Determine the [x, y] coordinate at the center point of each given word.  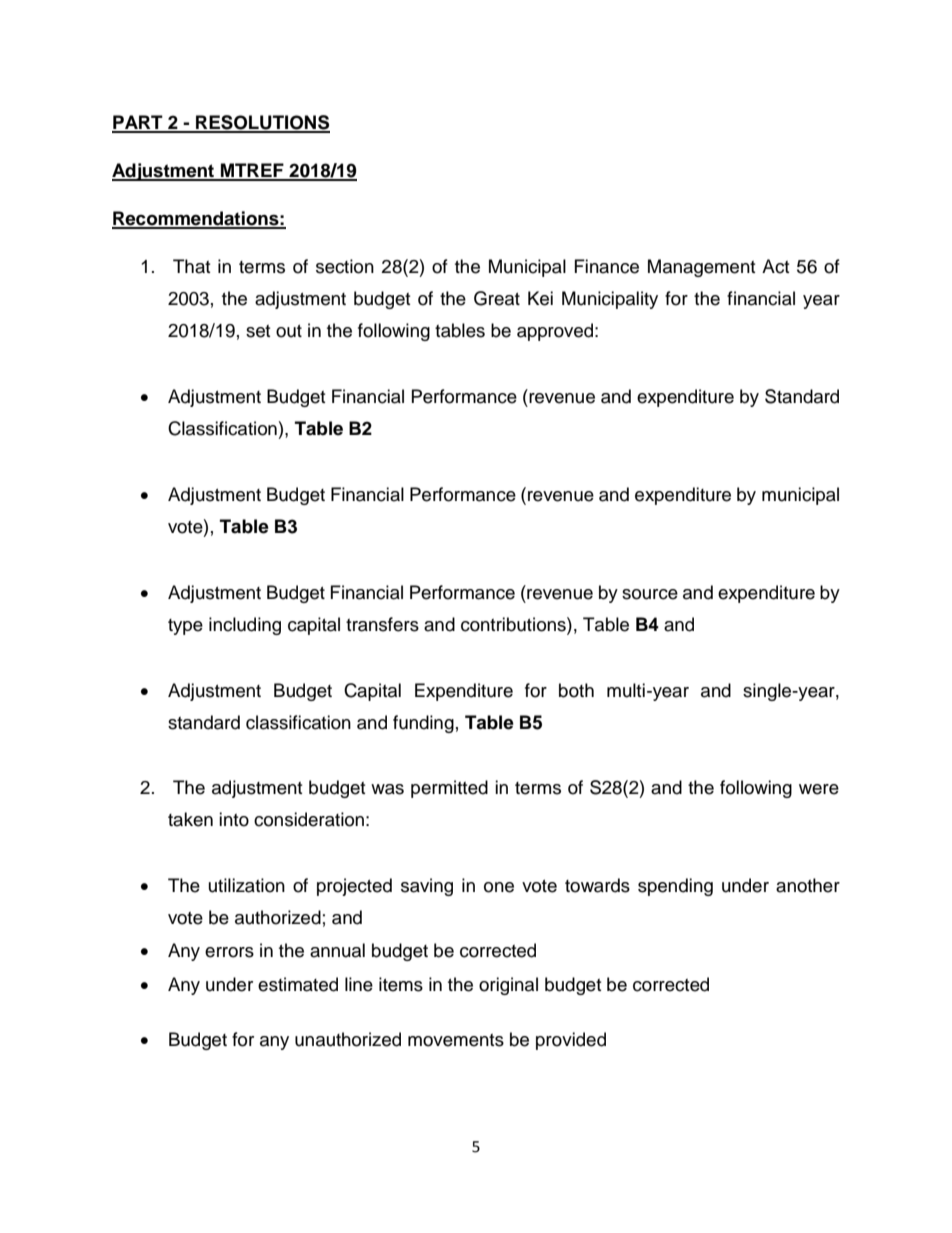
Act [775, 266]
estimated [298, 984]
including [245, 626]
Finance [607, 266]
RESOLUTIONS [262, 123]
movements [456, 1040]
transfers [382, 624]
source [650, 594]
